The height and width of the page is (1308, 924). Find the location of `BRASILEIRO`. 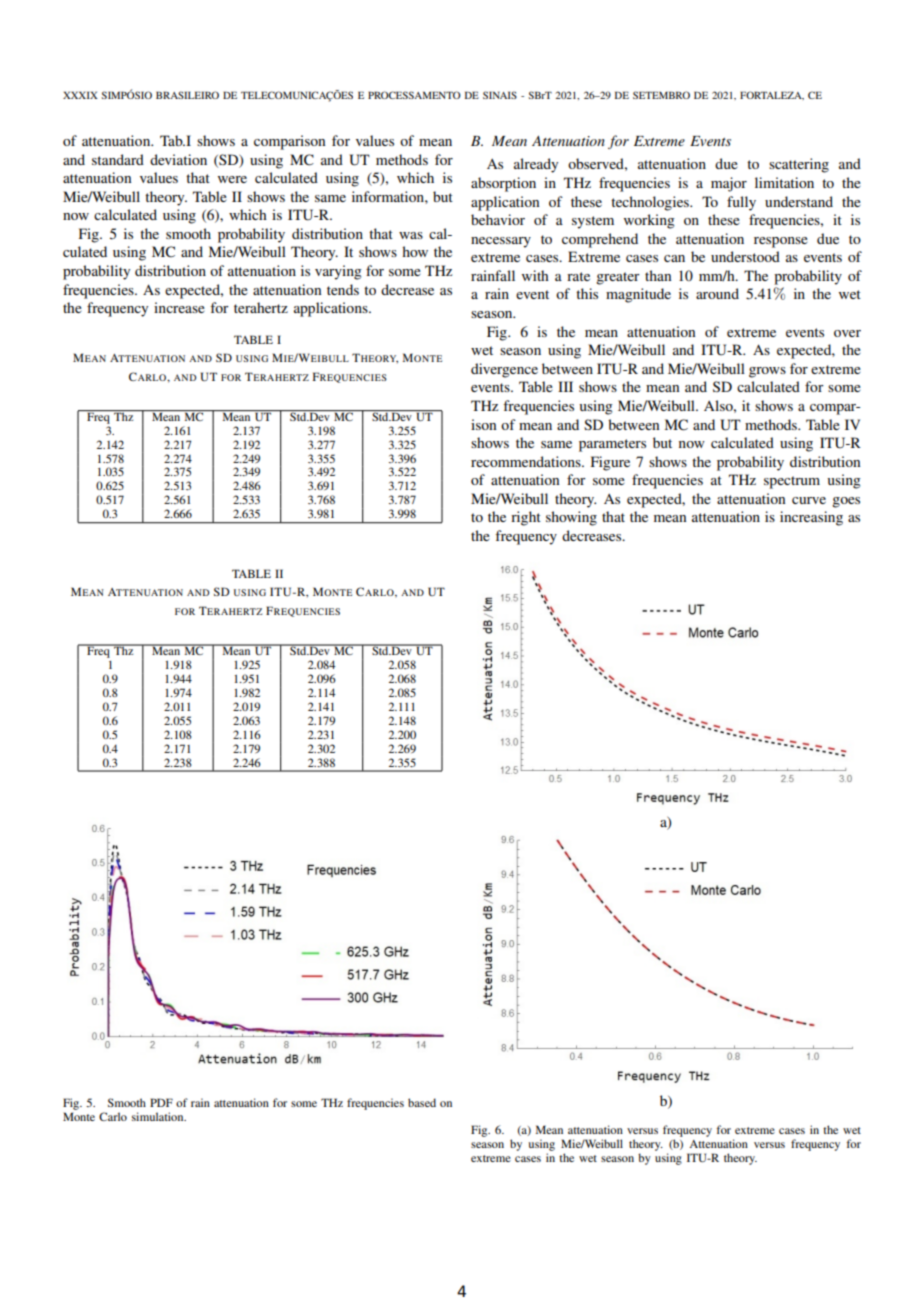

BRASILEIRO is located at coordinates (187, 95).
